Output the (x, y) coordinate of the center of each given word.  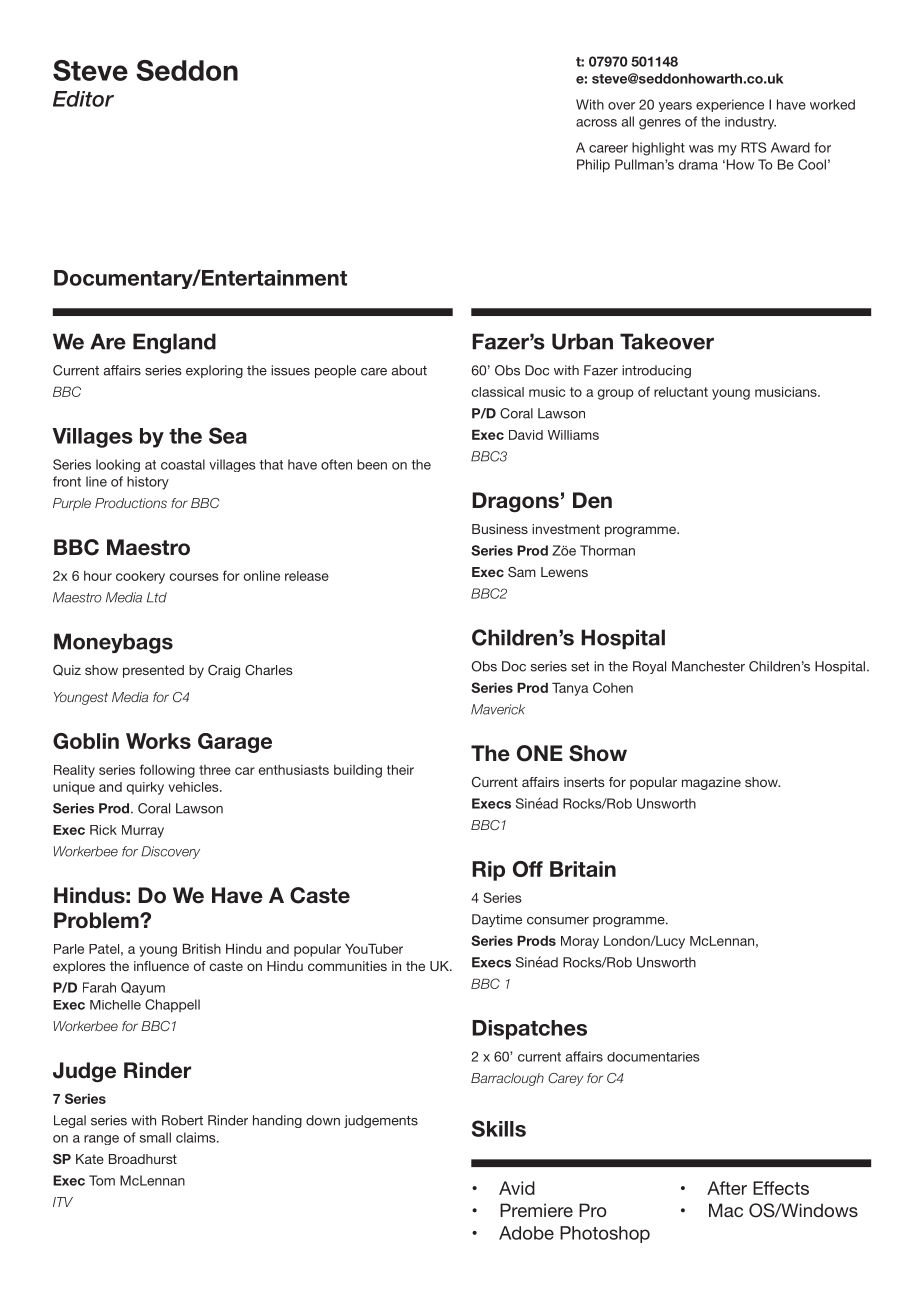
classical (498, 392)
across (596, 123)
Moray (580, 942)
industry (750, 123)
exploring (214, 371)
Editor (83, 99)
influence (161, 966)
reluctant (681, 392)
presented (153, 671)
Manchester (708, 666)
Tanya (570, 689)
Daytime (497, 920)
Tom (102, 1180)
